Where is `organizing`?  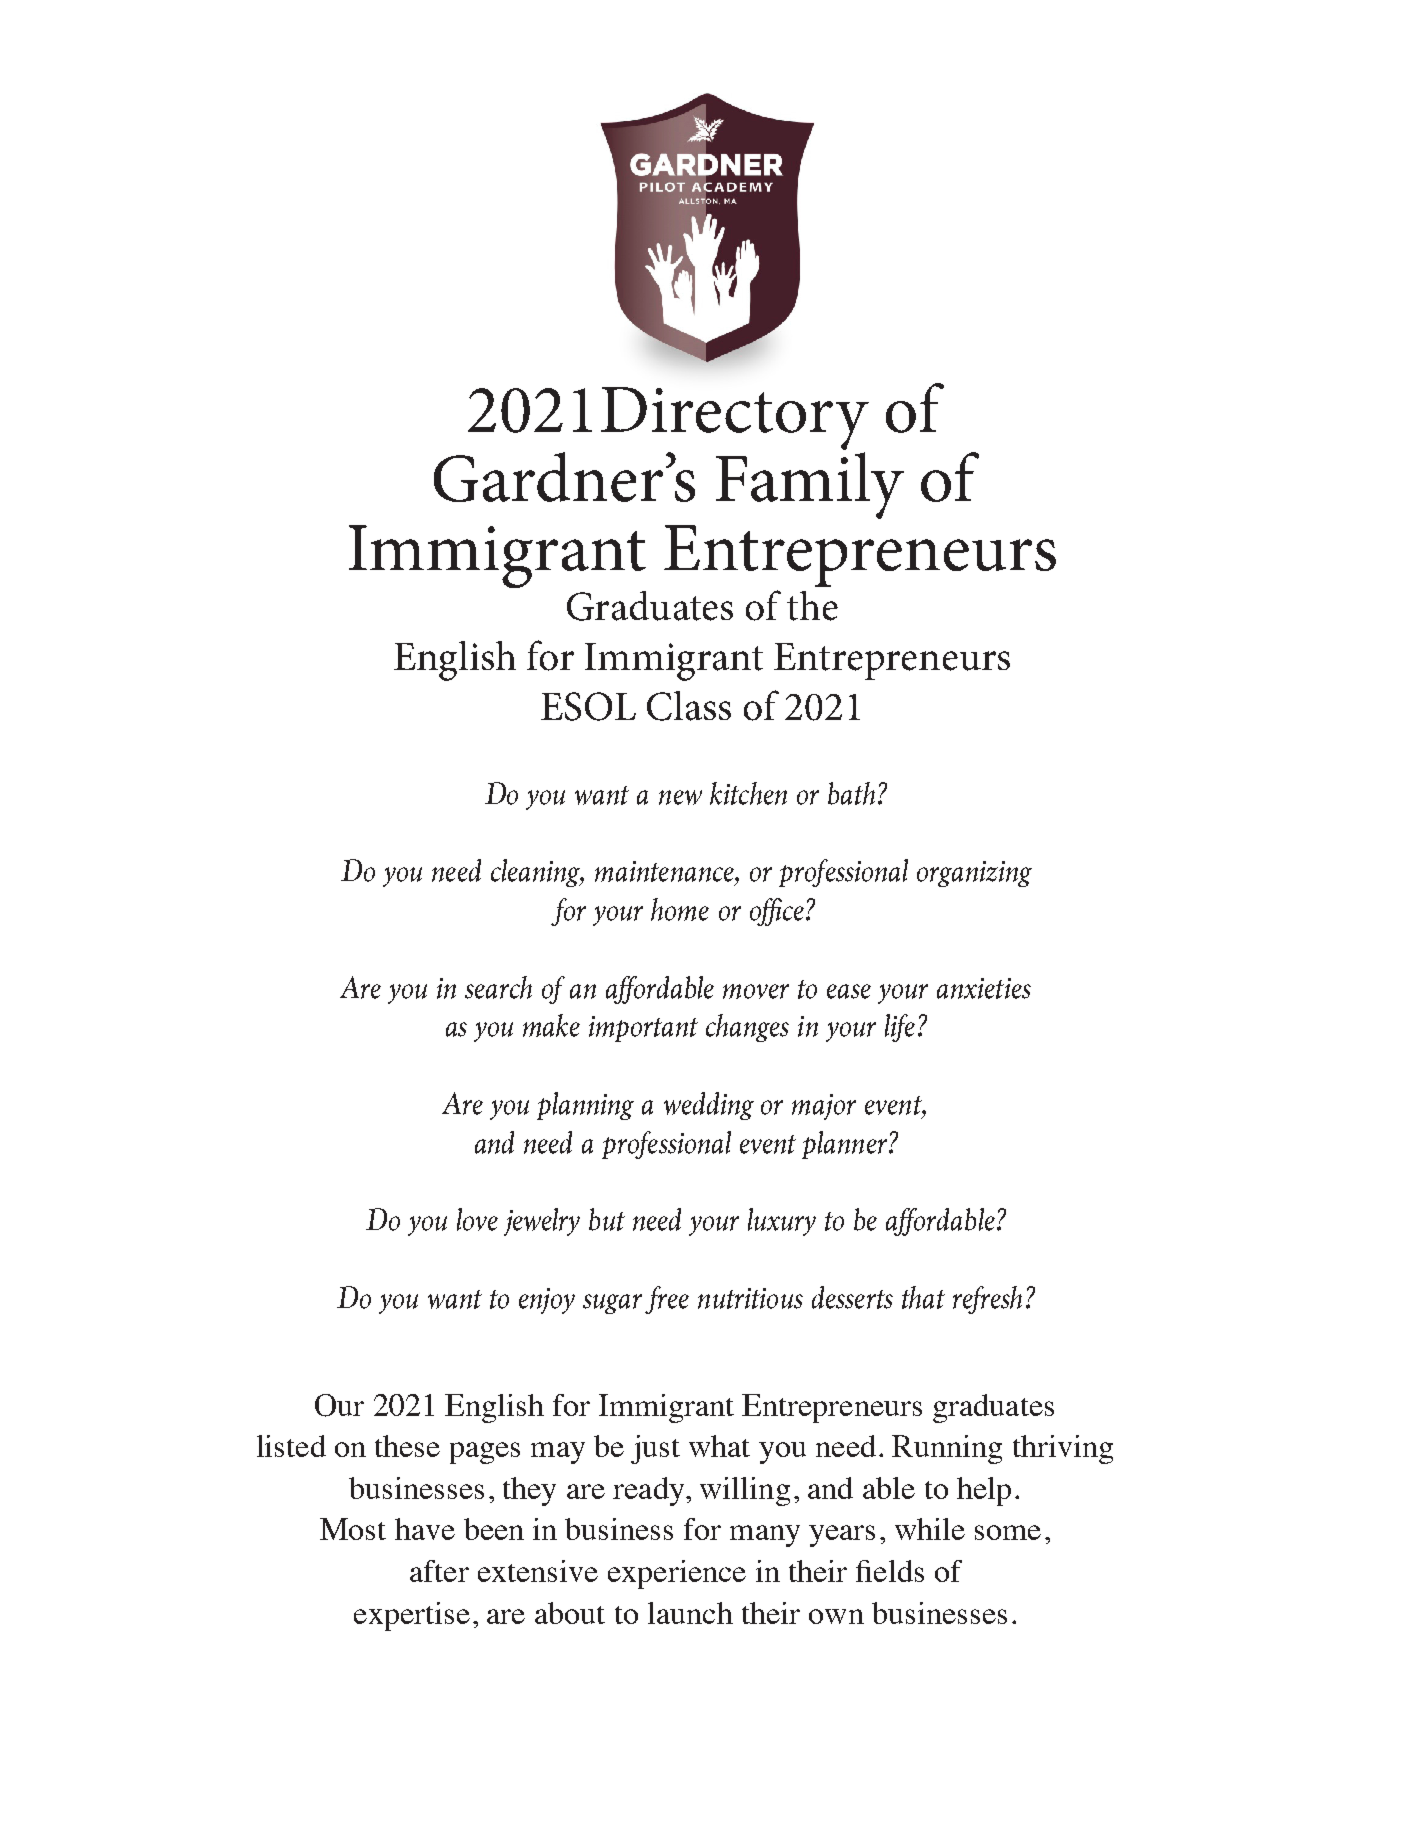
organizing is located at coordinates (974, 874).
